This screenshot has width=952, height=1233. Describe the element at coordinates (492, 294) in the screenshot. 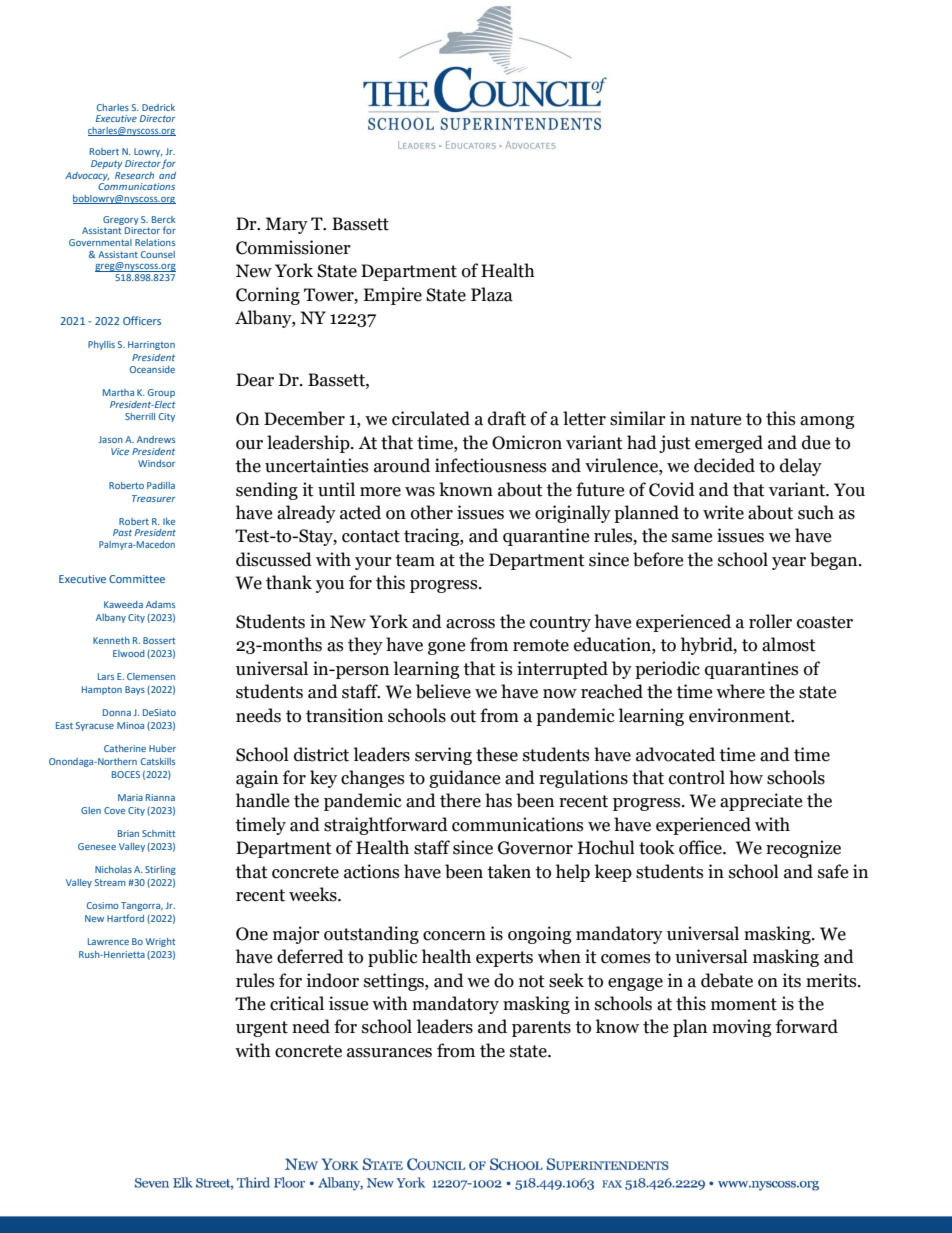

I see `Plaza` at that location.
